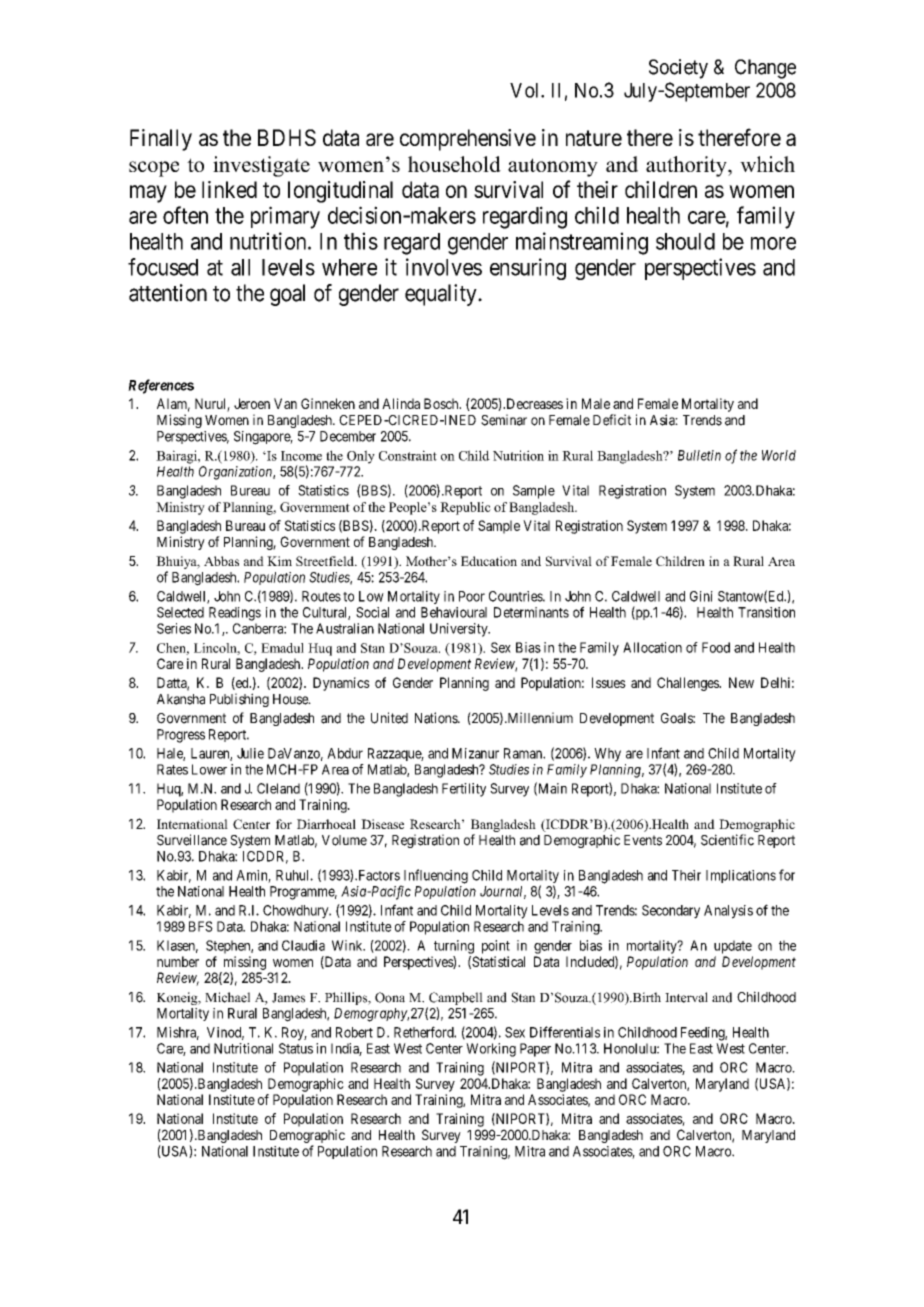 Image resolution: width=924 pixels, height=1307 pixels. What do you see at coordinates (239, 700) in the screenshot?
I see `Publishing` at bounding box center [239, 700].
